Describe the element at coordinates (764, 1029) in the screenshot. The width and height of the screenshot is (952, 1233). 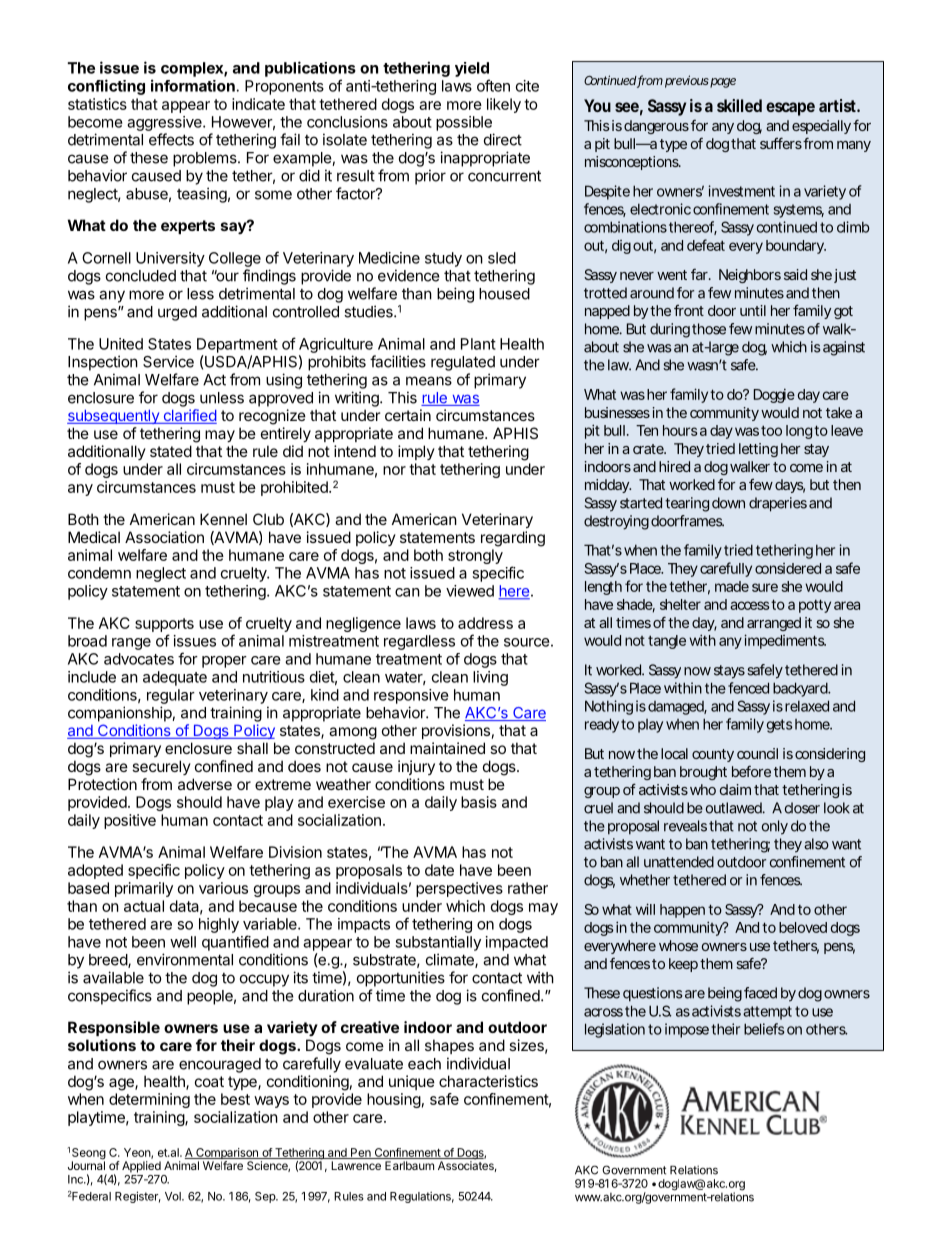
I see `beliefs` at that location.
